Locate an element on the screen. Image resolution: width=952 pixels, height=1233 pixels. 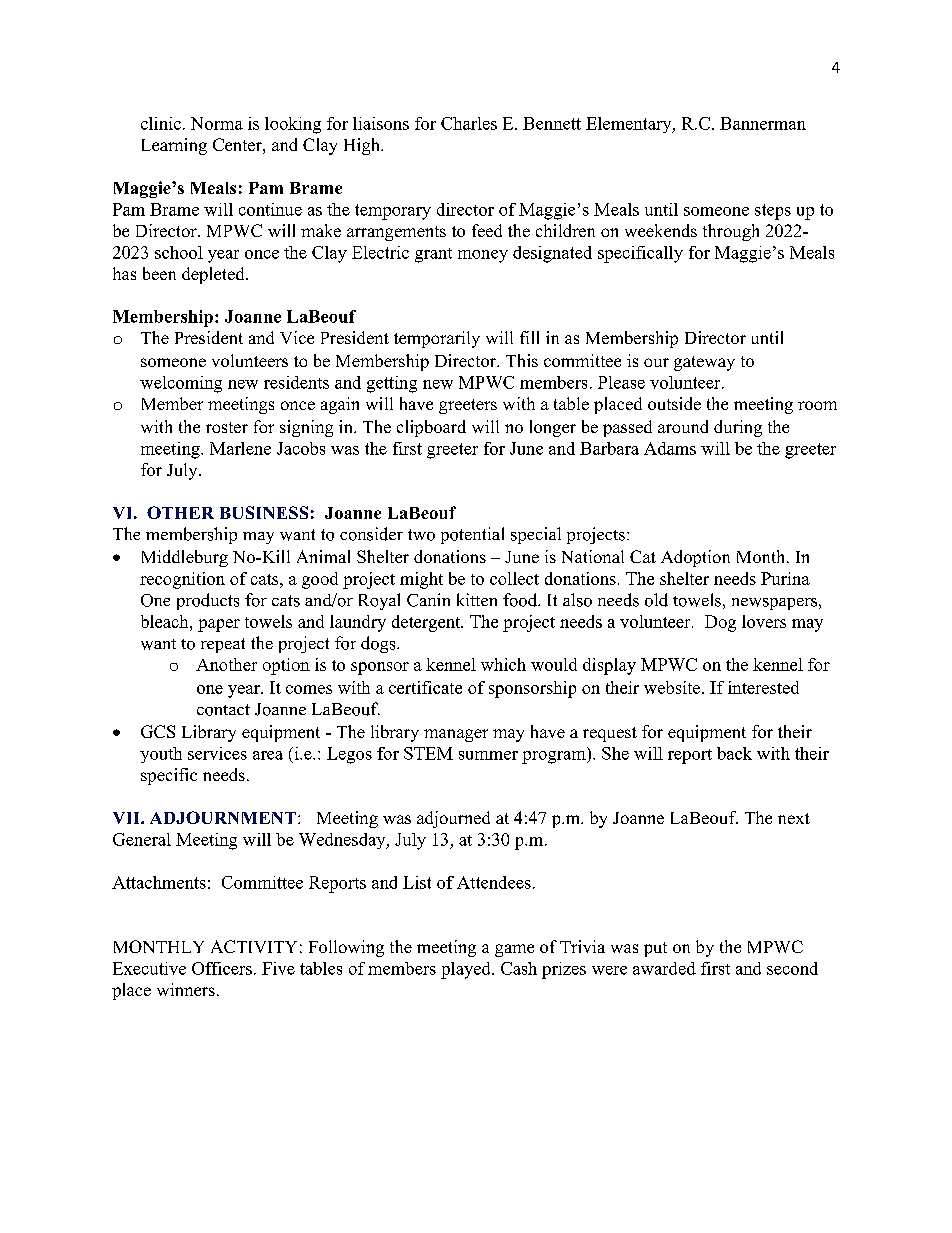
contact is located at coordinates (223, 710).
